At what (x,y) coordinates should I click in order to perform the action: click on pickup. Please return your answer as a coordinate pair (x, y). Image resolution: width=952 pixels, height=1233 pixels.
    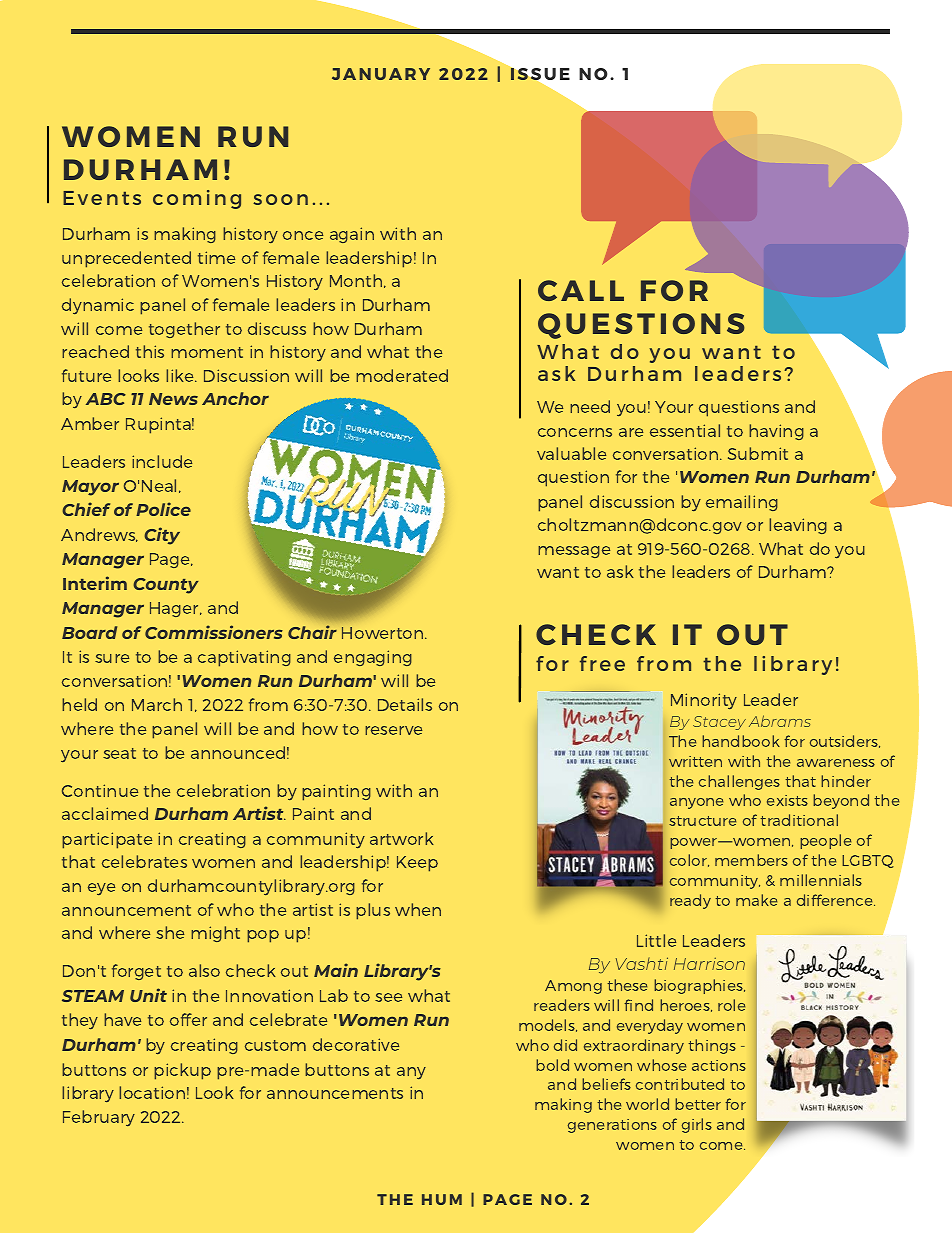
    Looking at the image, I should click on (182, 1071).
